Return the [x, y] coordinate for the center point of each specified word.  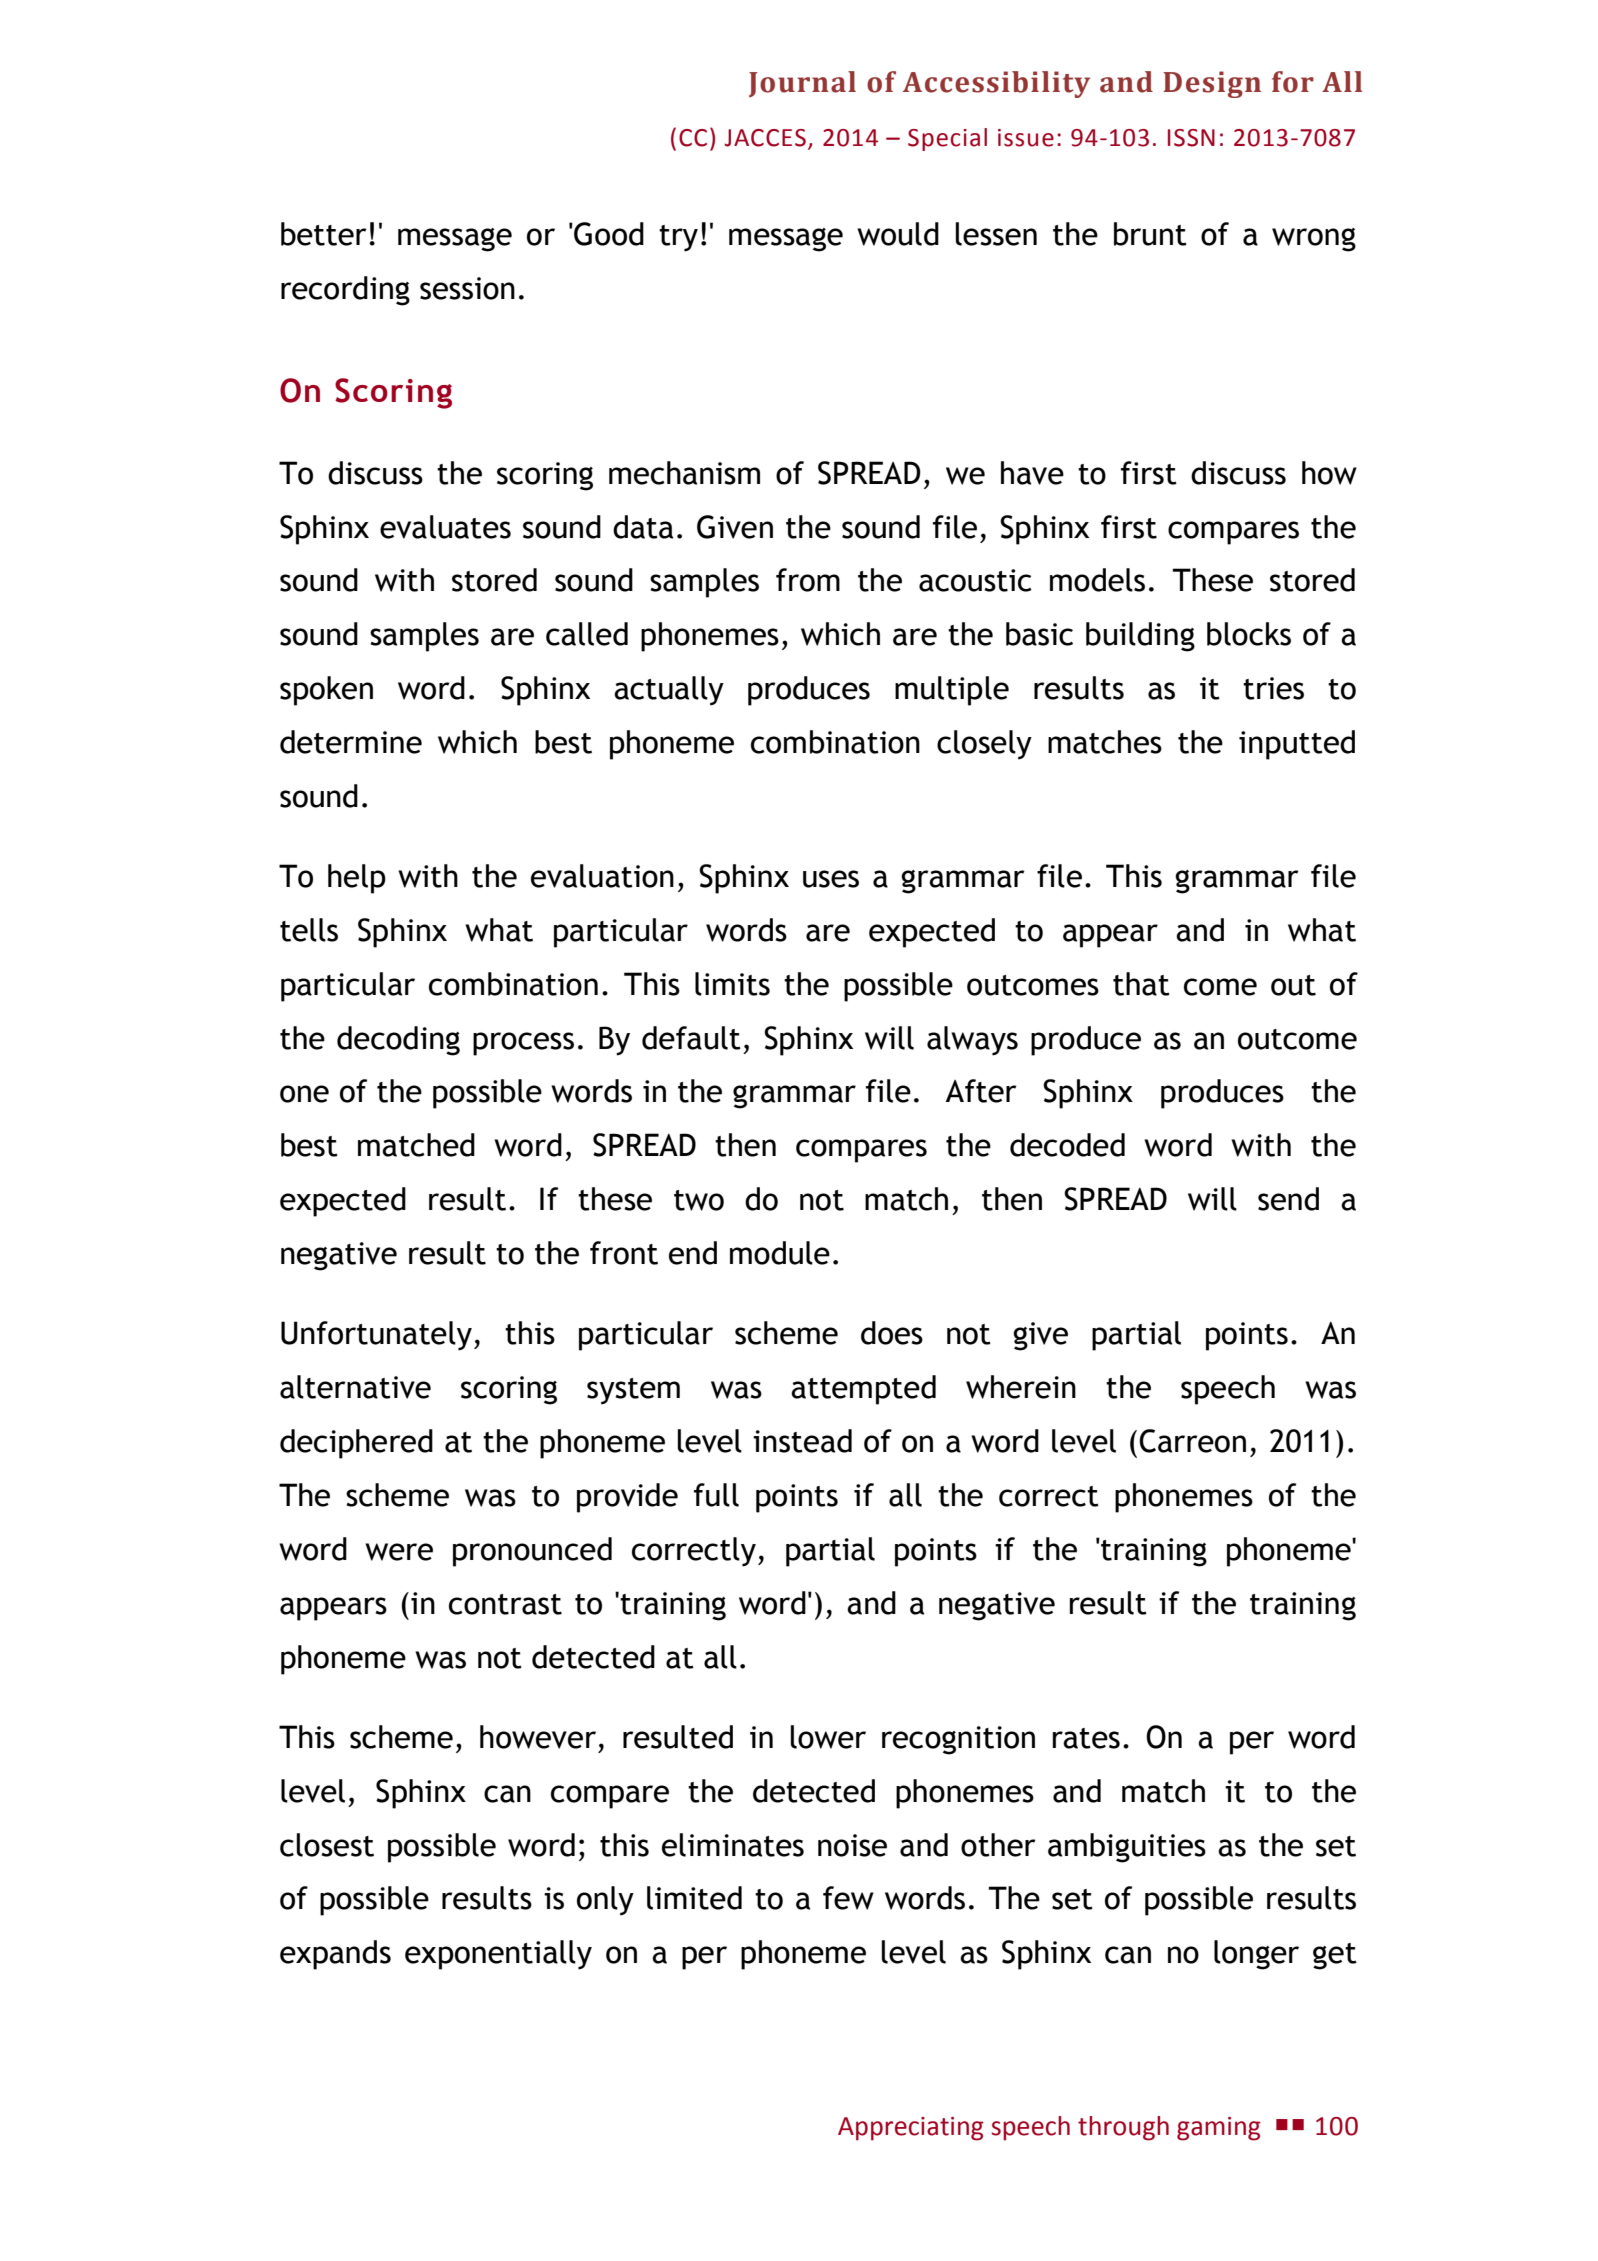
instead [802, 1441]
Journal [802, 84]
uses [831, 879]
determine [351, 742]
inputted [1297, 745]
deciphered [356, 1444]
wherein [1021, 1387]
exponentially [498, 1955]
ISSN [1191, 138]
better [324, 234]
